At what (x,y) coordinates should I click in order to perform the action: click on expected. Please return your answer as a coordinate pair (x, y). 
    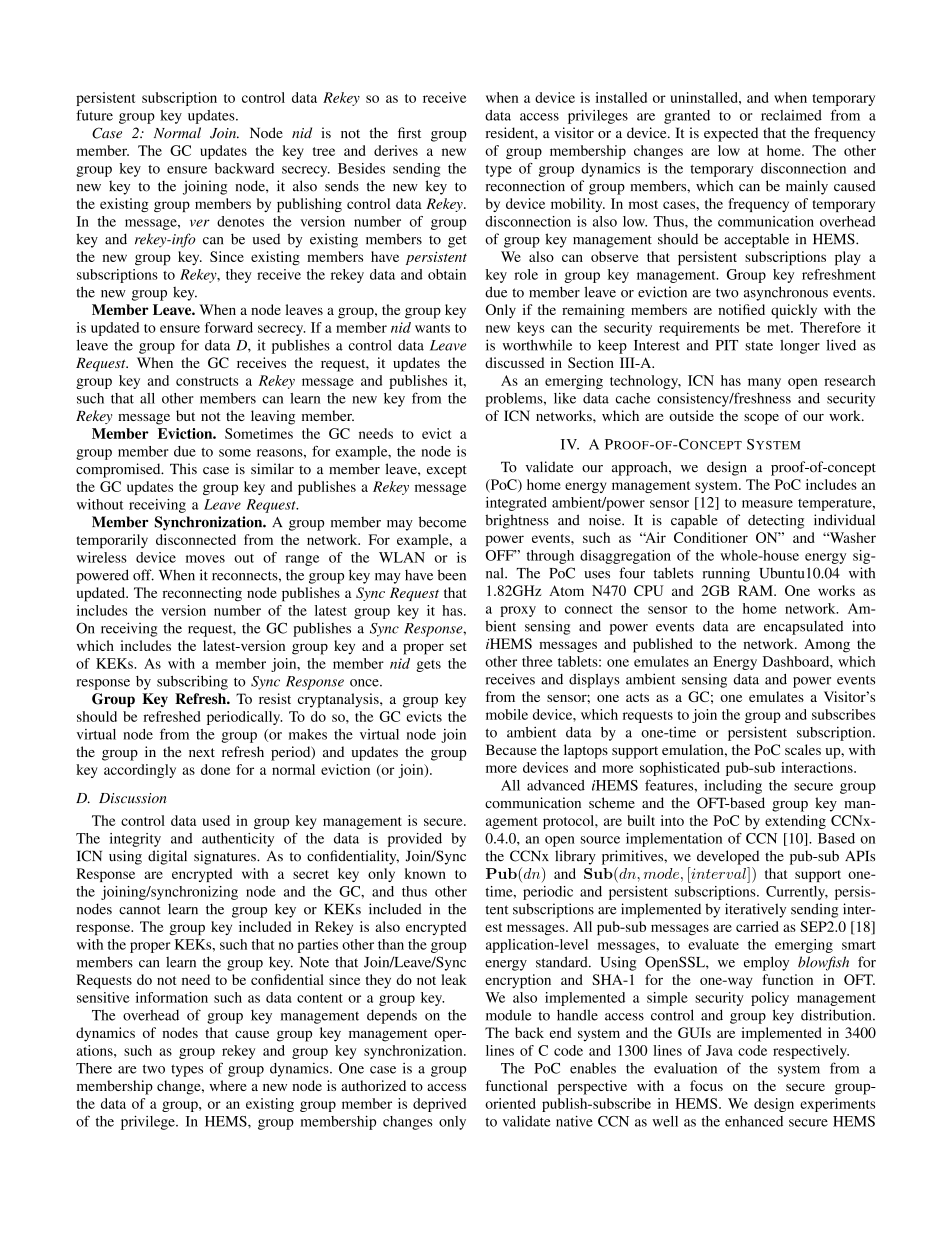
    Looking at the image, I should click on (731, 134).
